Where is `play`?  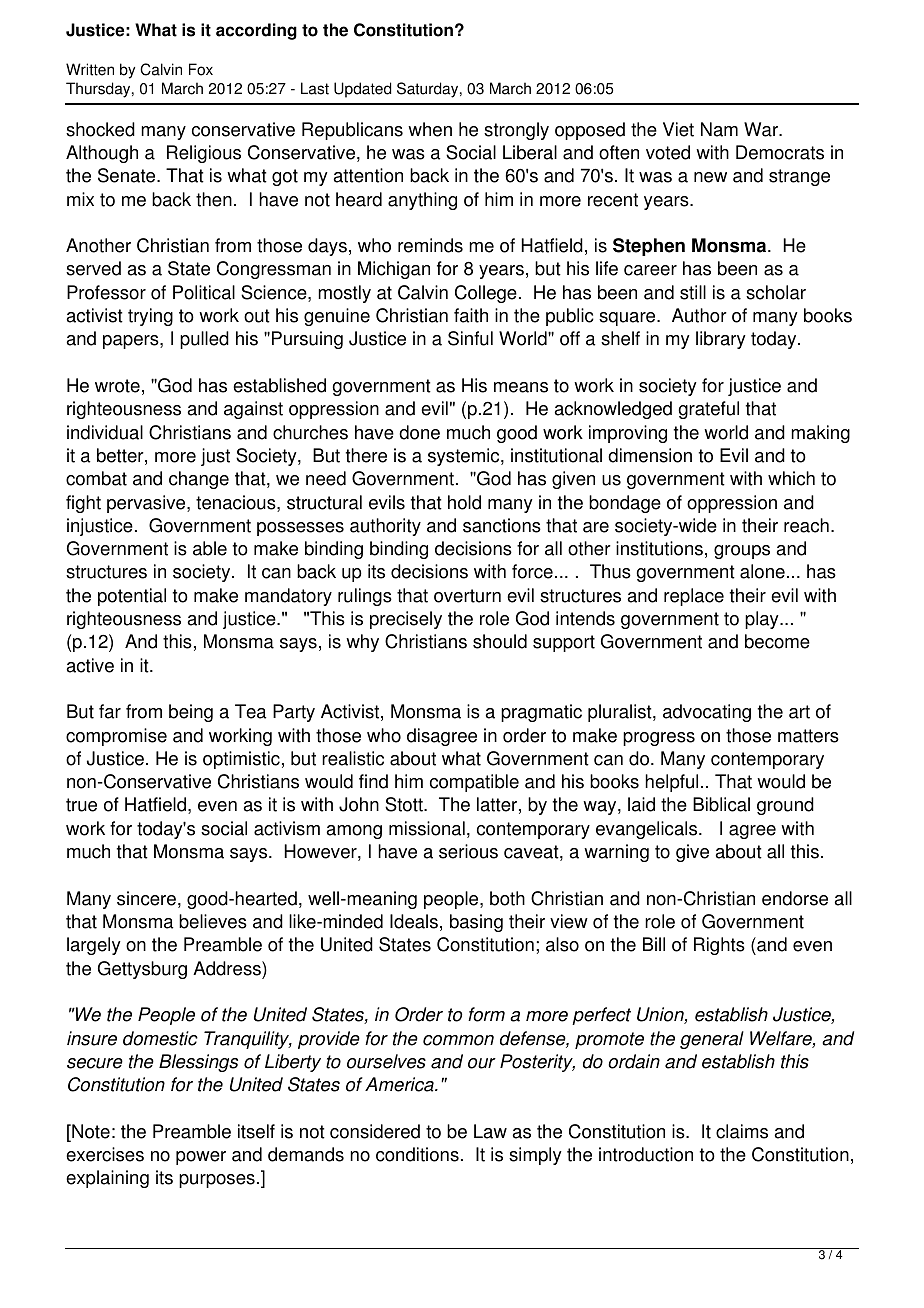
play is located at coordinates (763, 620).
